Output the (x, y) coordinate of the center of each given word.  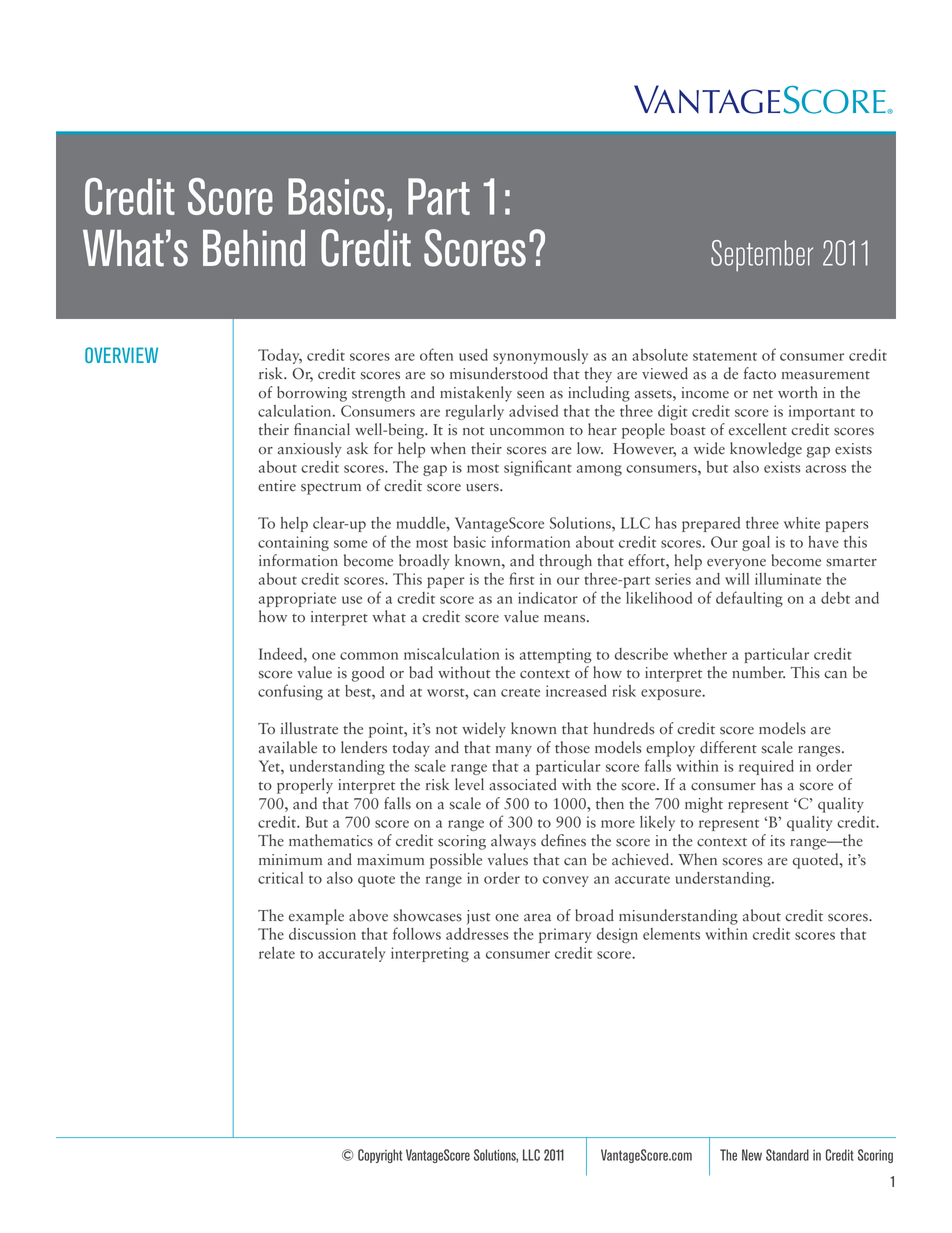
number (758, 672)
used (473, 355)
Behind (254, 248)
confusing (290, 692)
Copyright (380, 1156)
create (520, 692)
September (762, 256)
